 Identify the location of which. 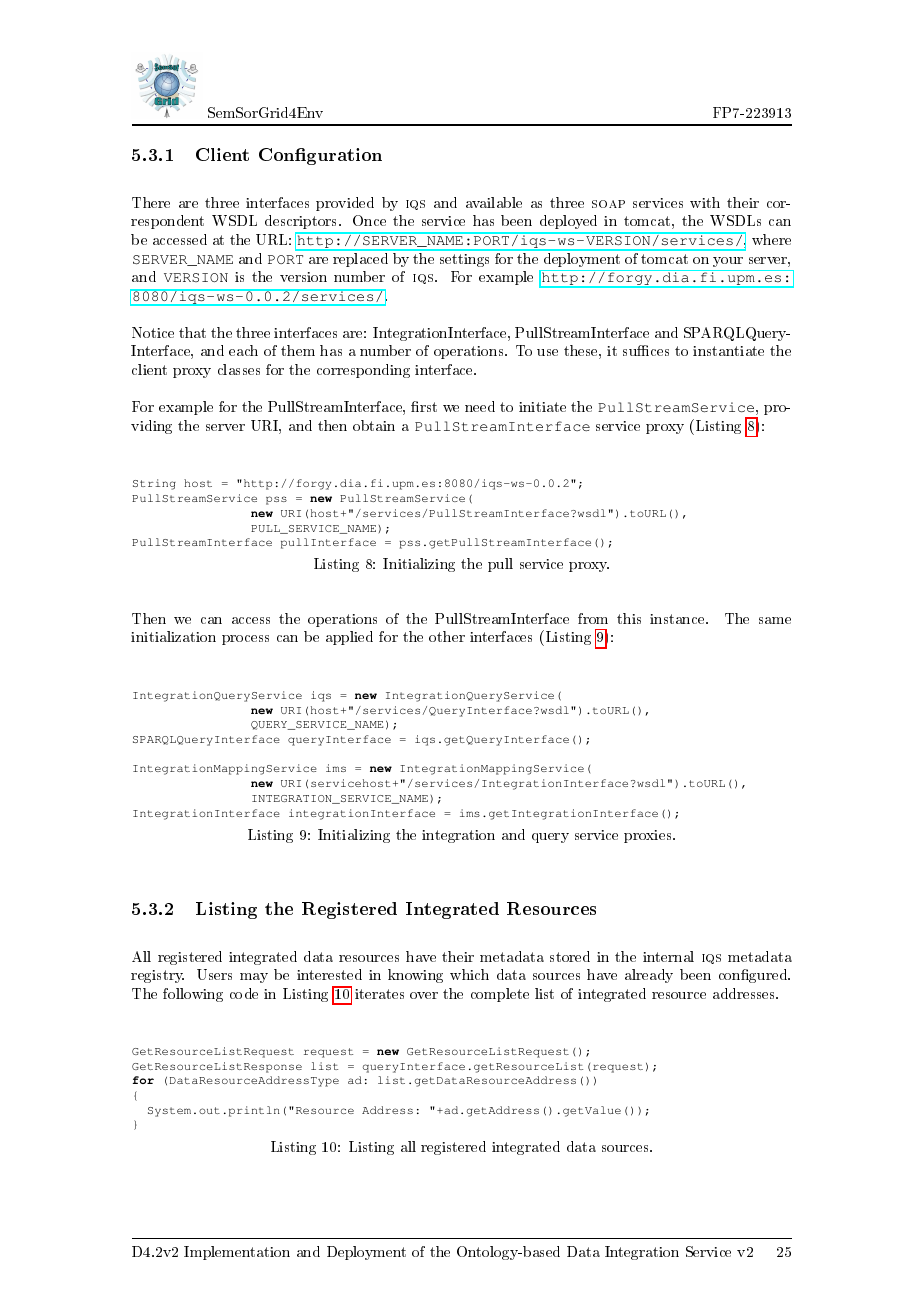
(469, 974).
